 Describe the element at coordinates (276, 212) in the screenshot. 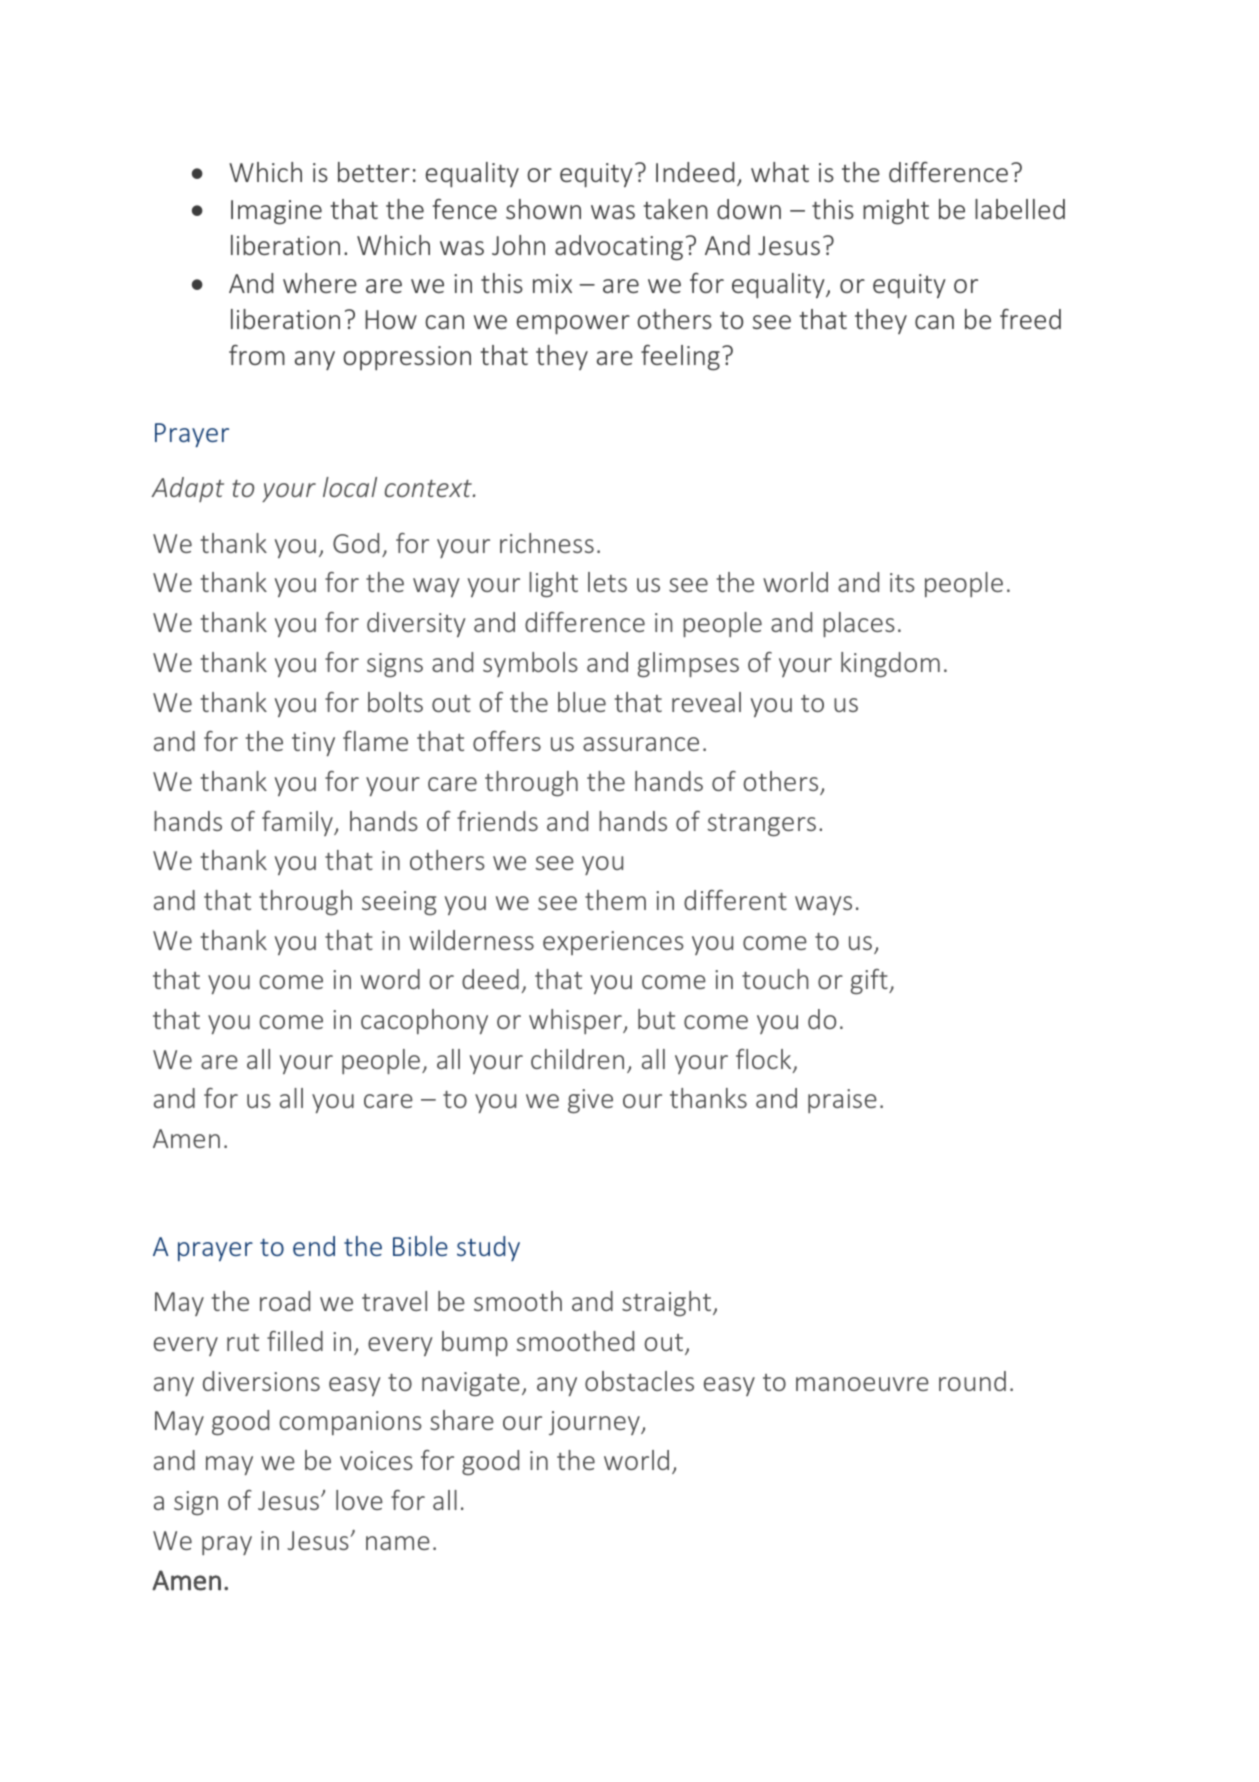

I see `Imagine` at that location.
